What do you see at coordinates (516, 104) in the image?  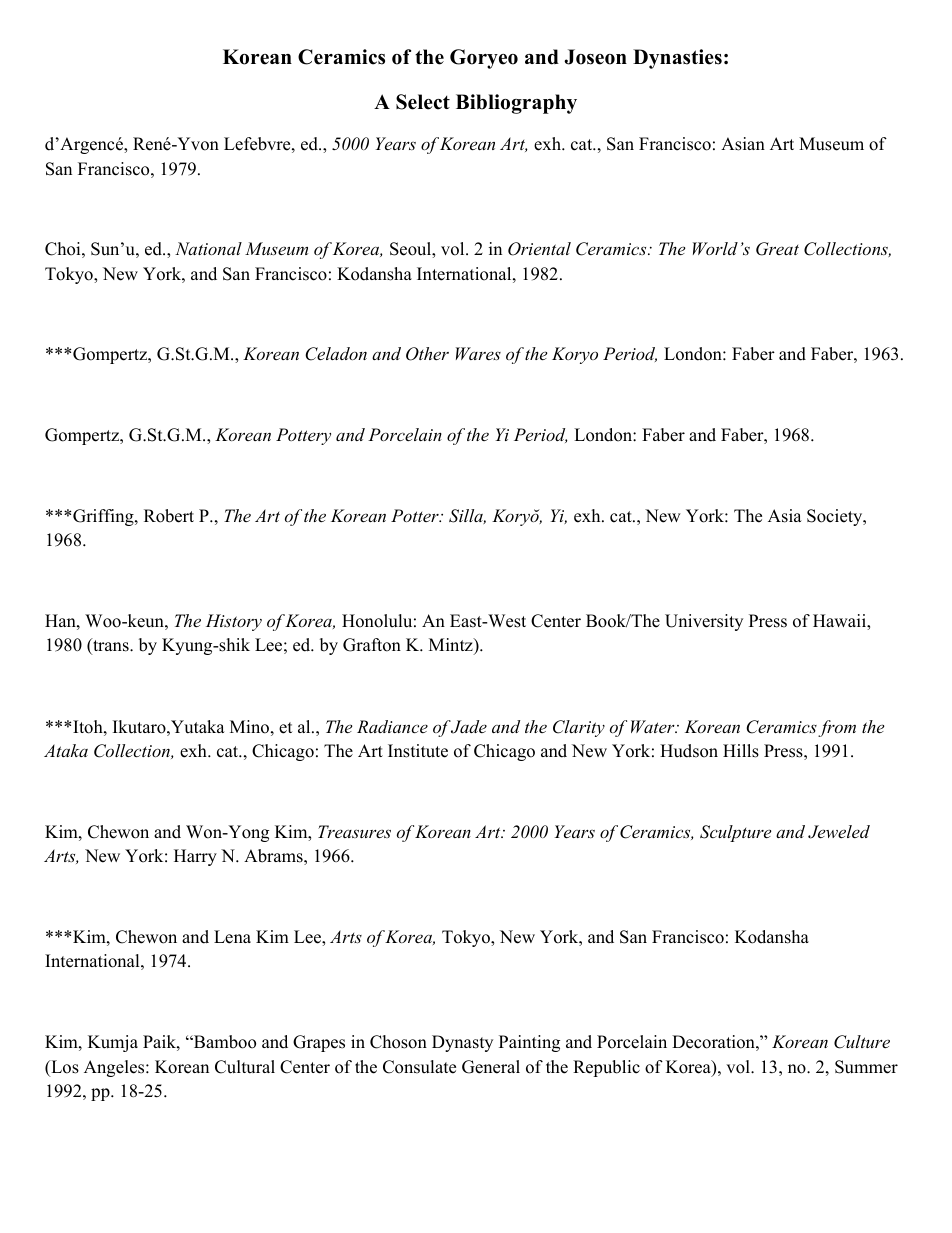 I see `Bibliography` at bounding box center [516, 104].
